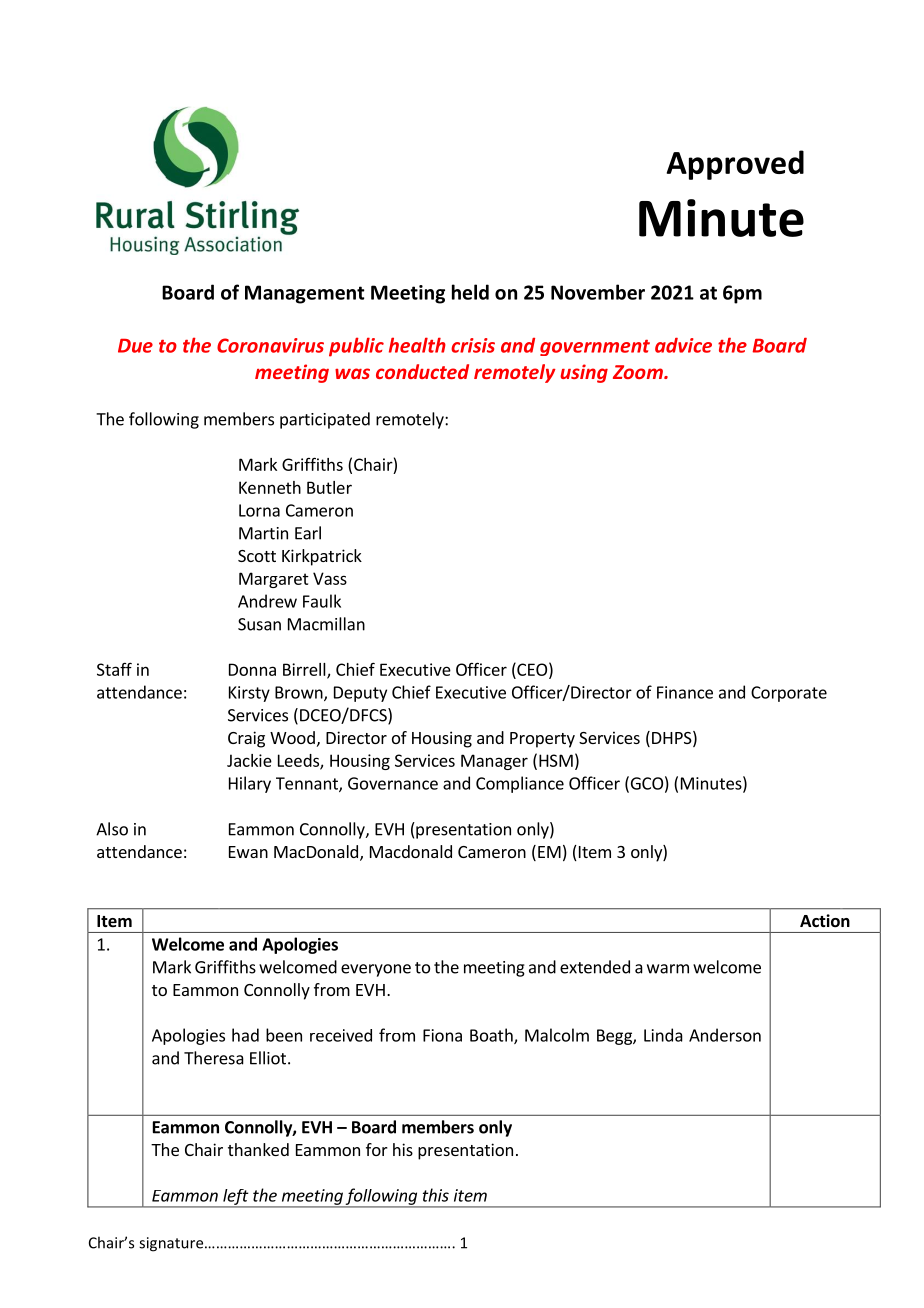 The width and height of the document is (924, 1308). I want to click on Kirsty, so click(249, 694).
